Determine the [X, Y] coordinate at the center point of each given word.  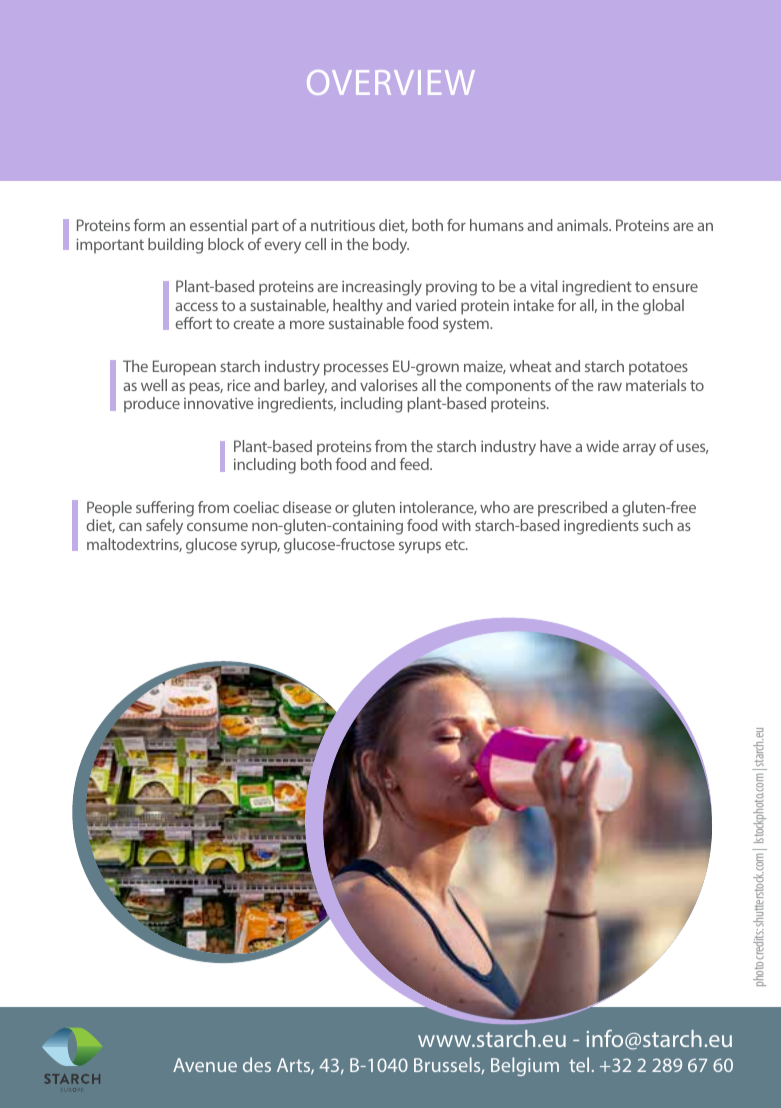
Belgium [525, 1066]
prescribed [572, 508]
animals [584, 225]
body [391, 246]
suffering [165, 509]
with [456, 525]
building [175, 246]
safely [164, 527]
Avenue [205, 1065]
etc [456, 545]
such [658, 525]
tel [579, 1064]
